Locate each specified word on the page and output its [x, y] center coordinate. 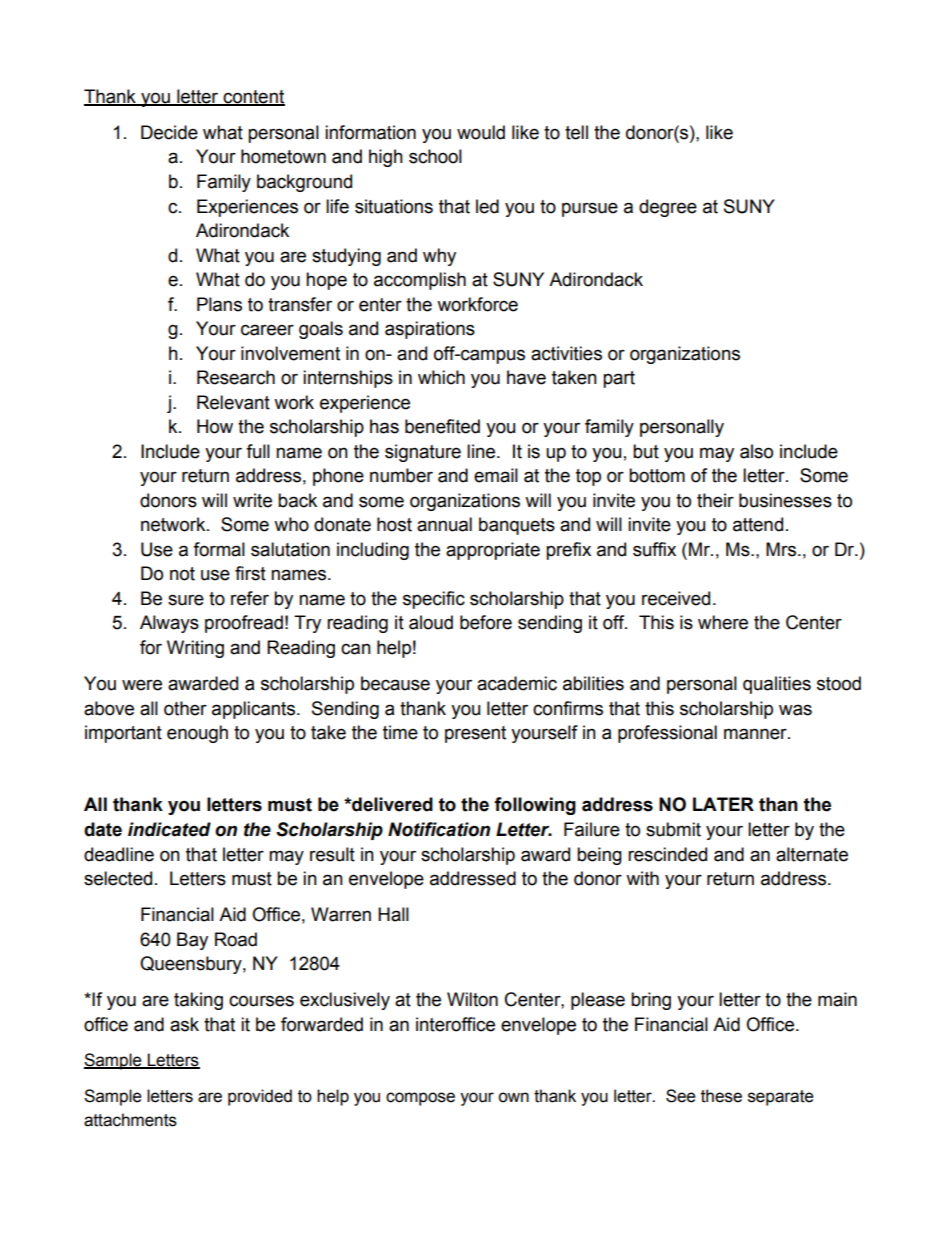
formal [219, 549]
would [481, 132]
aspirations [430, 330]
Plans [219, 304]
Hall [393, 914]
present [475, 734]
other [185, 708]
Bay [192, 941]
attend [758, 524]
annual [444, 524]
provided [260, 1097]
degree [668, 208]
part [619, 379]
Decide [169, 132]
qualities [777, 685]
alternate [812, 854]
